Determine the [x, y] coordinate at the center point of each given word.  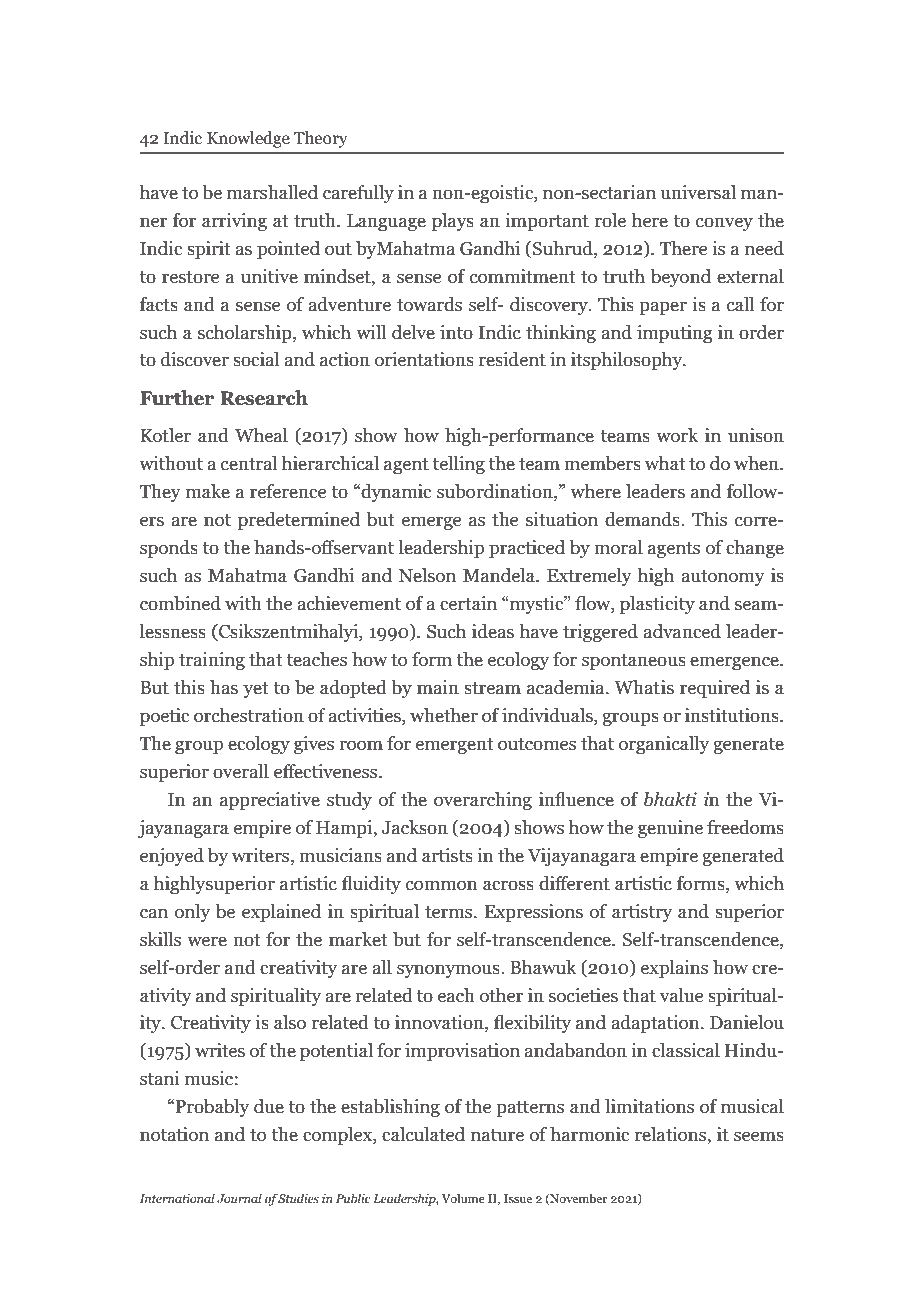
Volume [463, 1198]
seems [759, 1136]
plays [453, 222]
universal [698, 192]
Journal [239, 1198]
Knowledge [248, 139]
